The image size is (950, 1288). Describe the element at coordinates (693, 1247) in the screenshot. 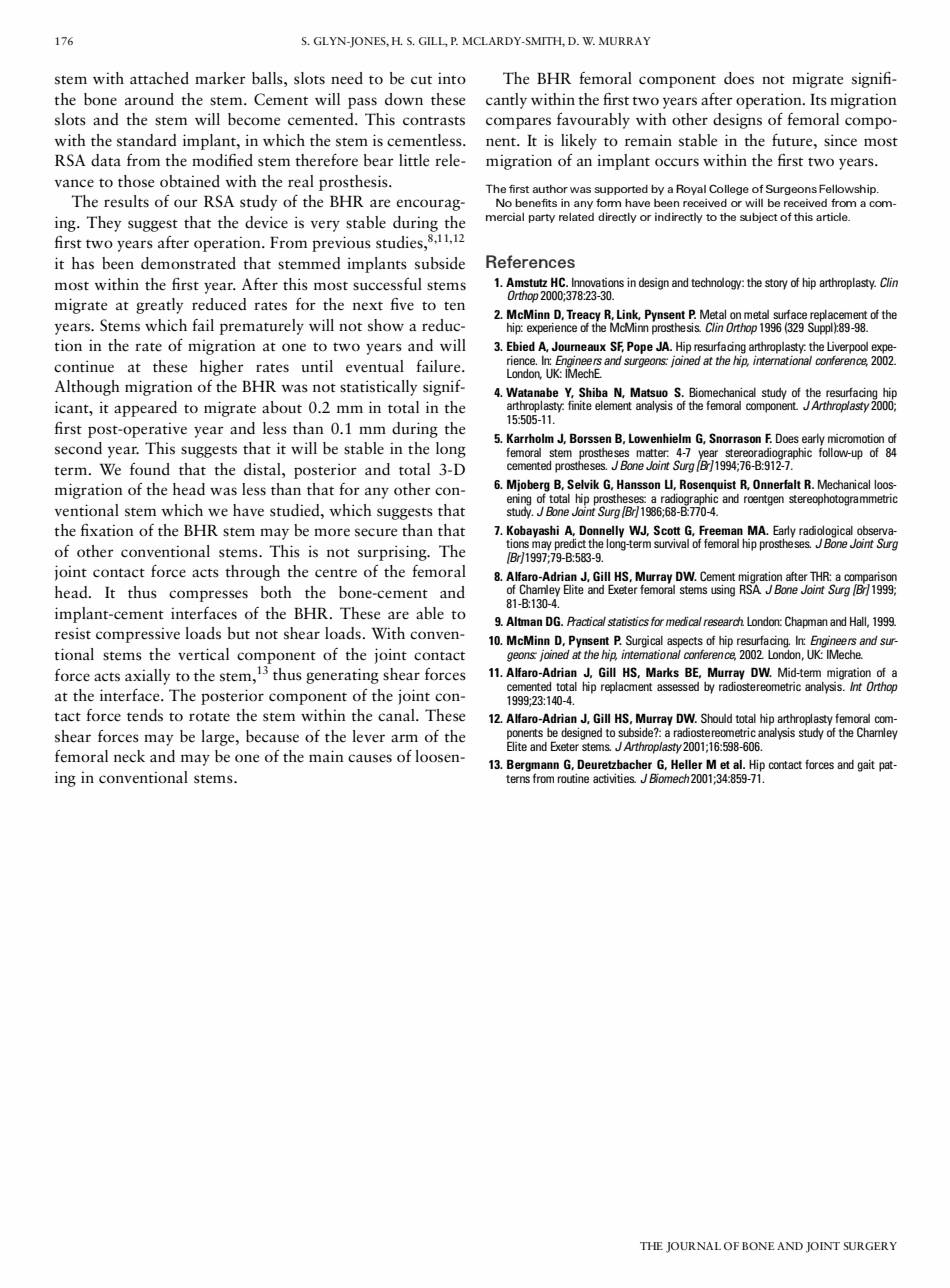

I see `JOURNAL` at that location.
